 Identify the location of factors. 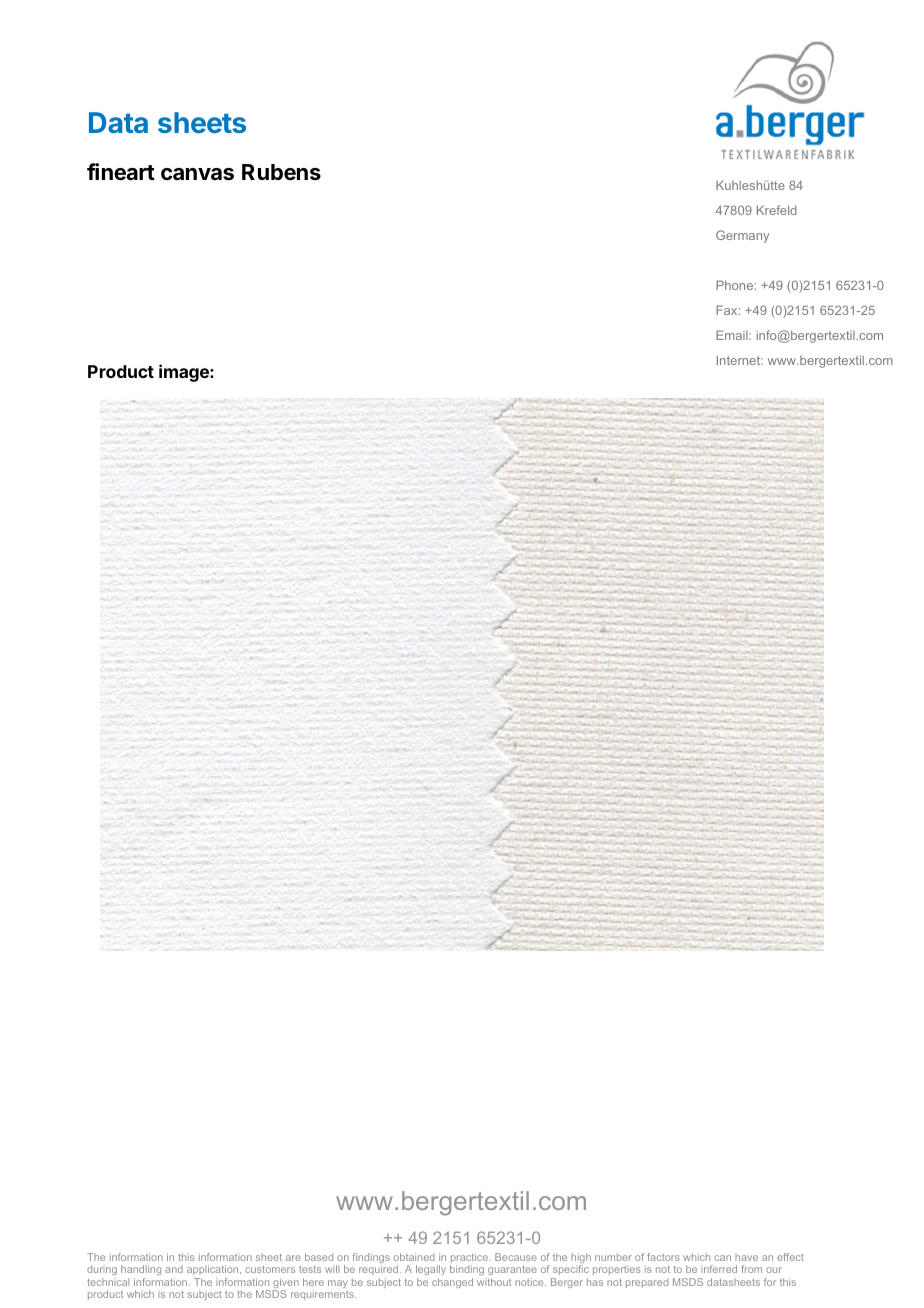
(663, 1257).
